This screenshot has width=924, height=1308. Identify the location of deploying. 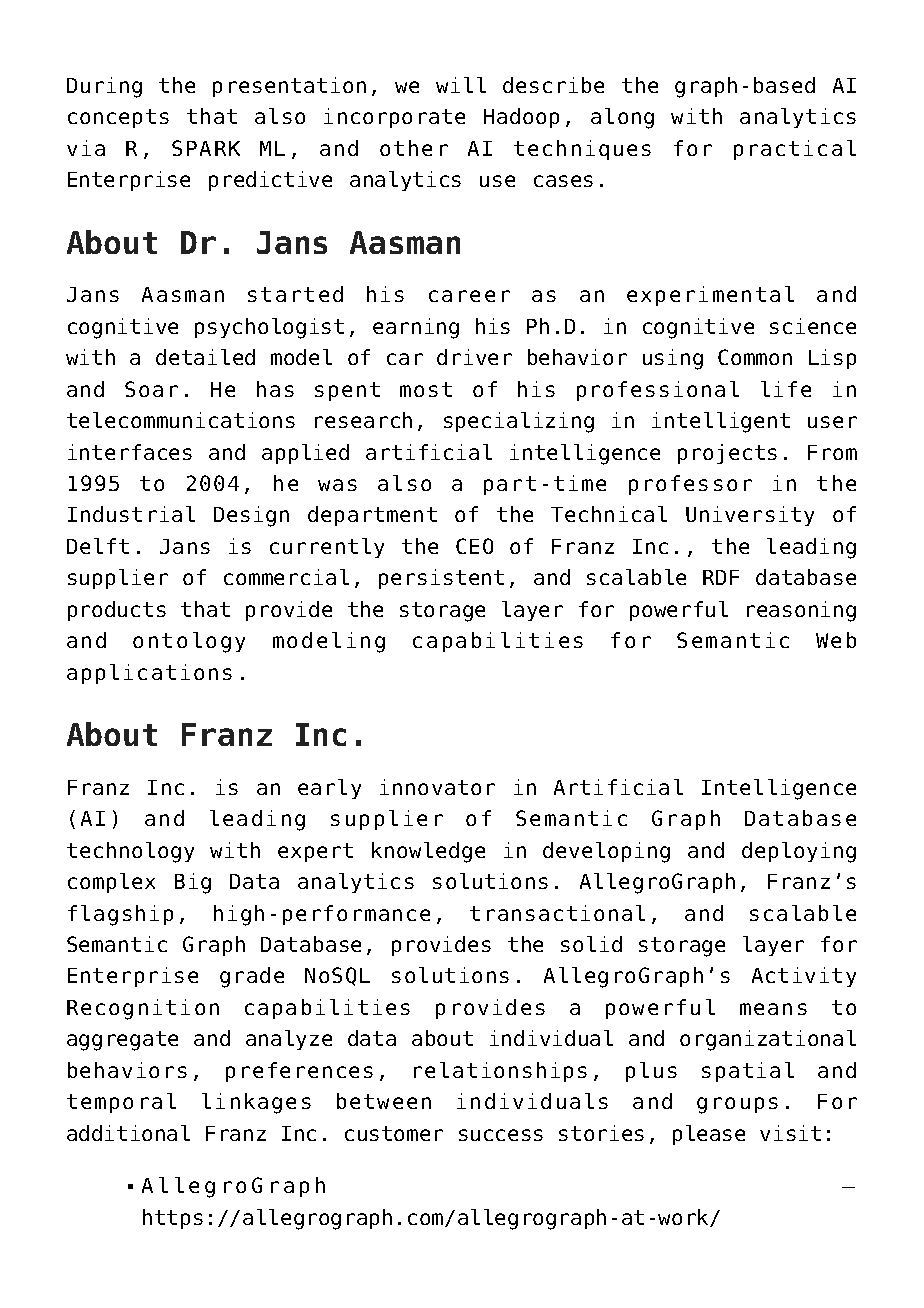
(799, 852).
